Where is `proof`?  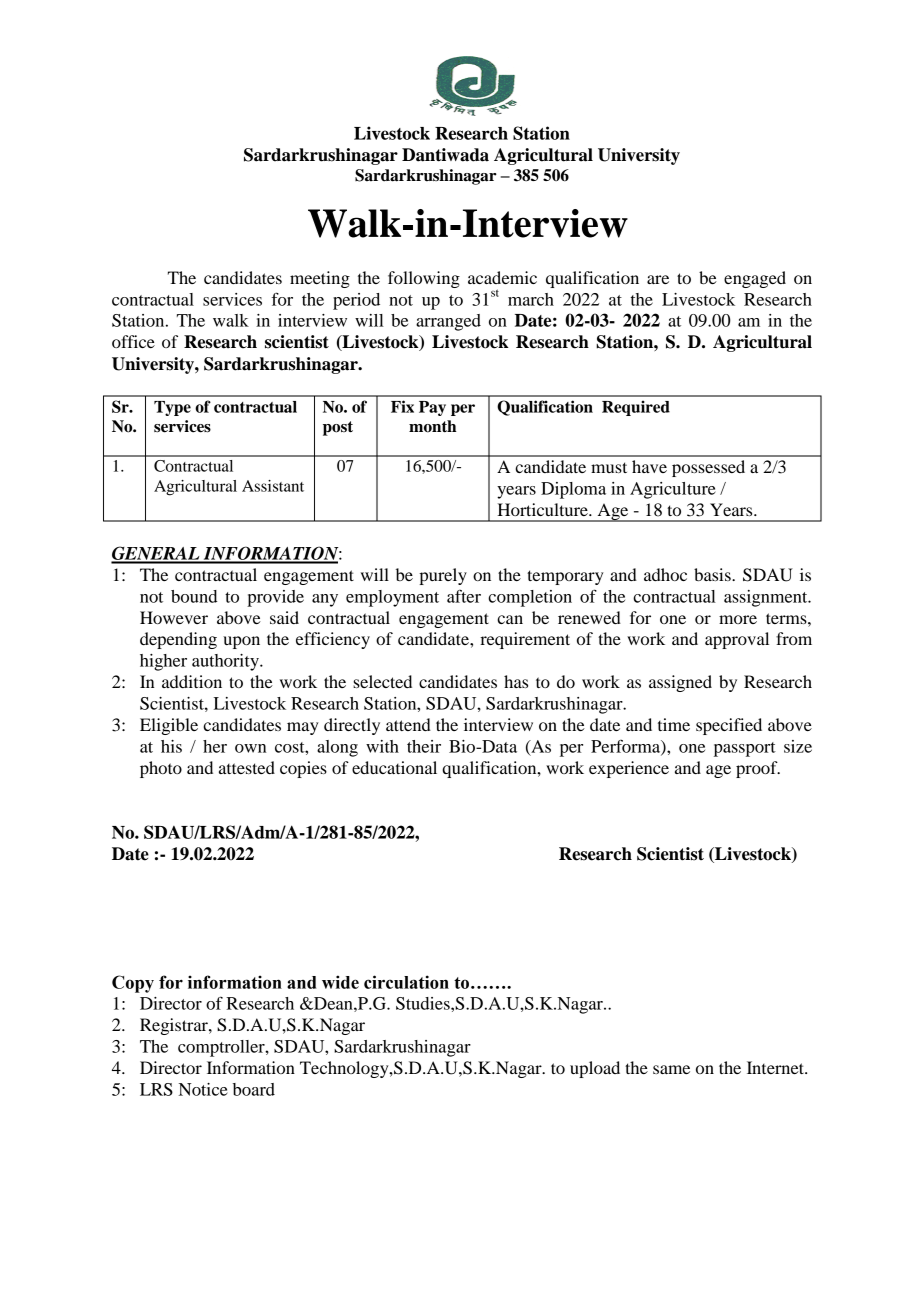 proof is located at coordinates (758, 769).
